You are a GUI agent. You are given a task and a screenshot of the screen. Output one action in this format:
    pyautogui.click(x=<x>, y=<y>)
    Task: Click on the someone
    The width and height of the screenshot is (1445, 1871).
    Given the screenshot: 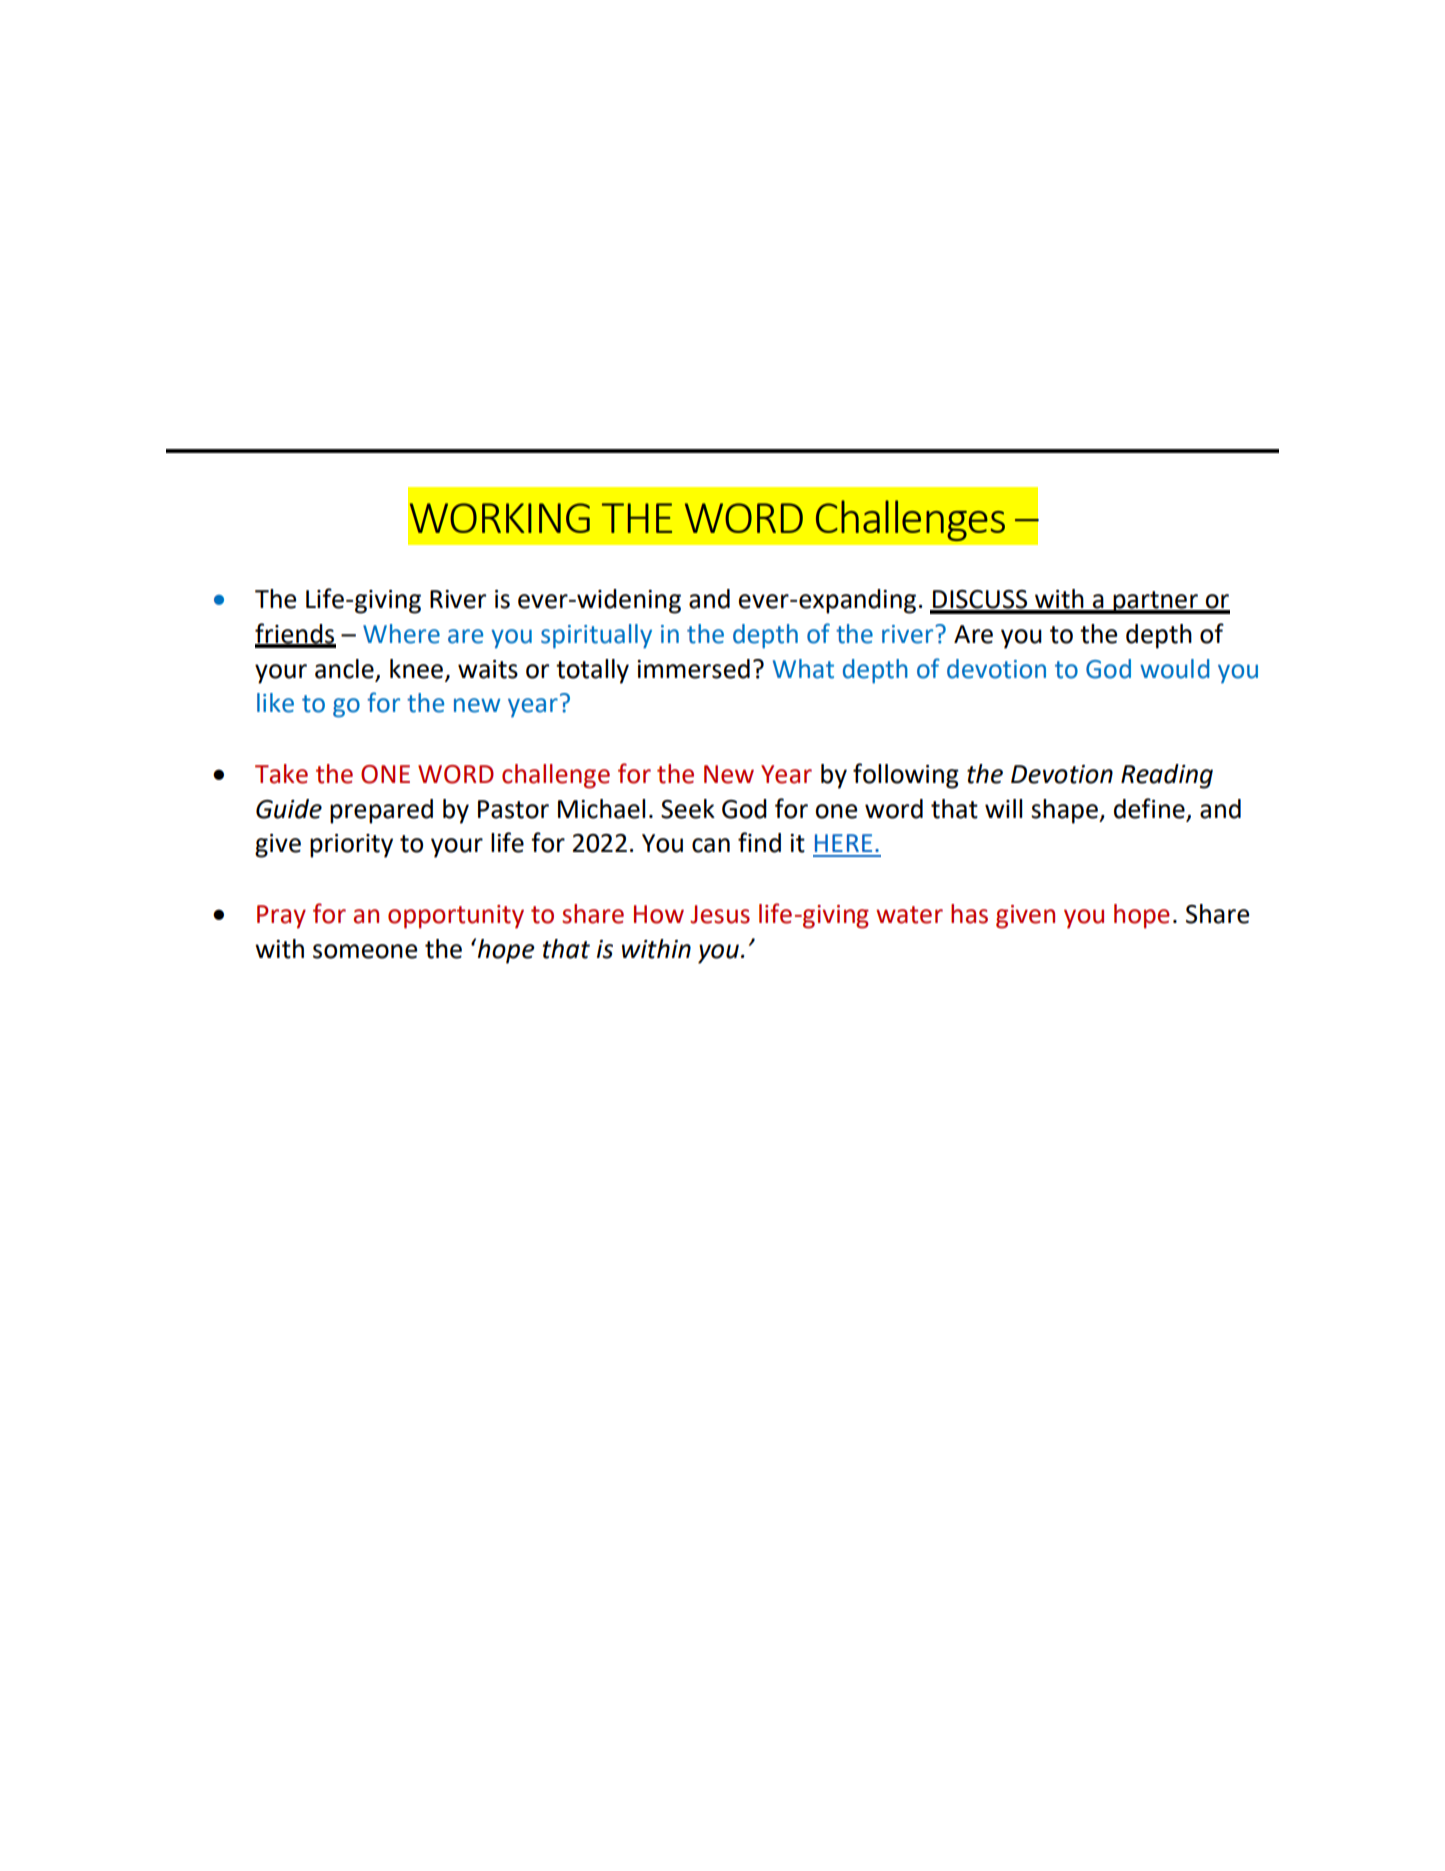 What is the action you would take?
    pyautogui.click(x=365, y=951)
